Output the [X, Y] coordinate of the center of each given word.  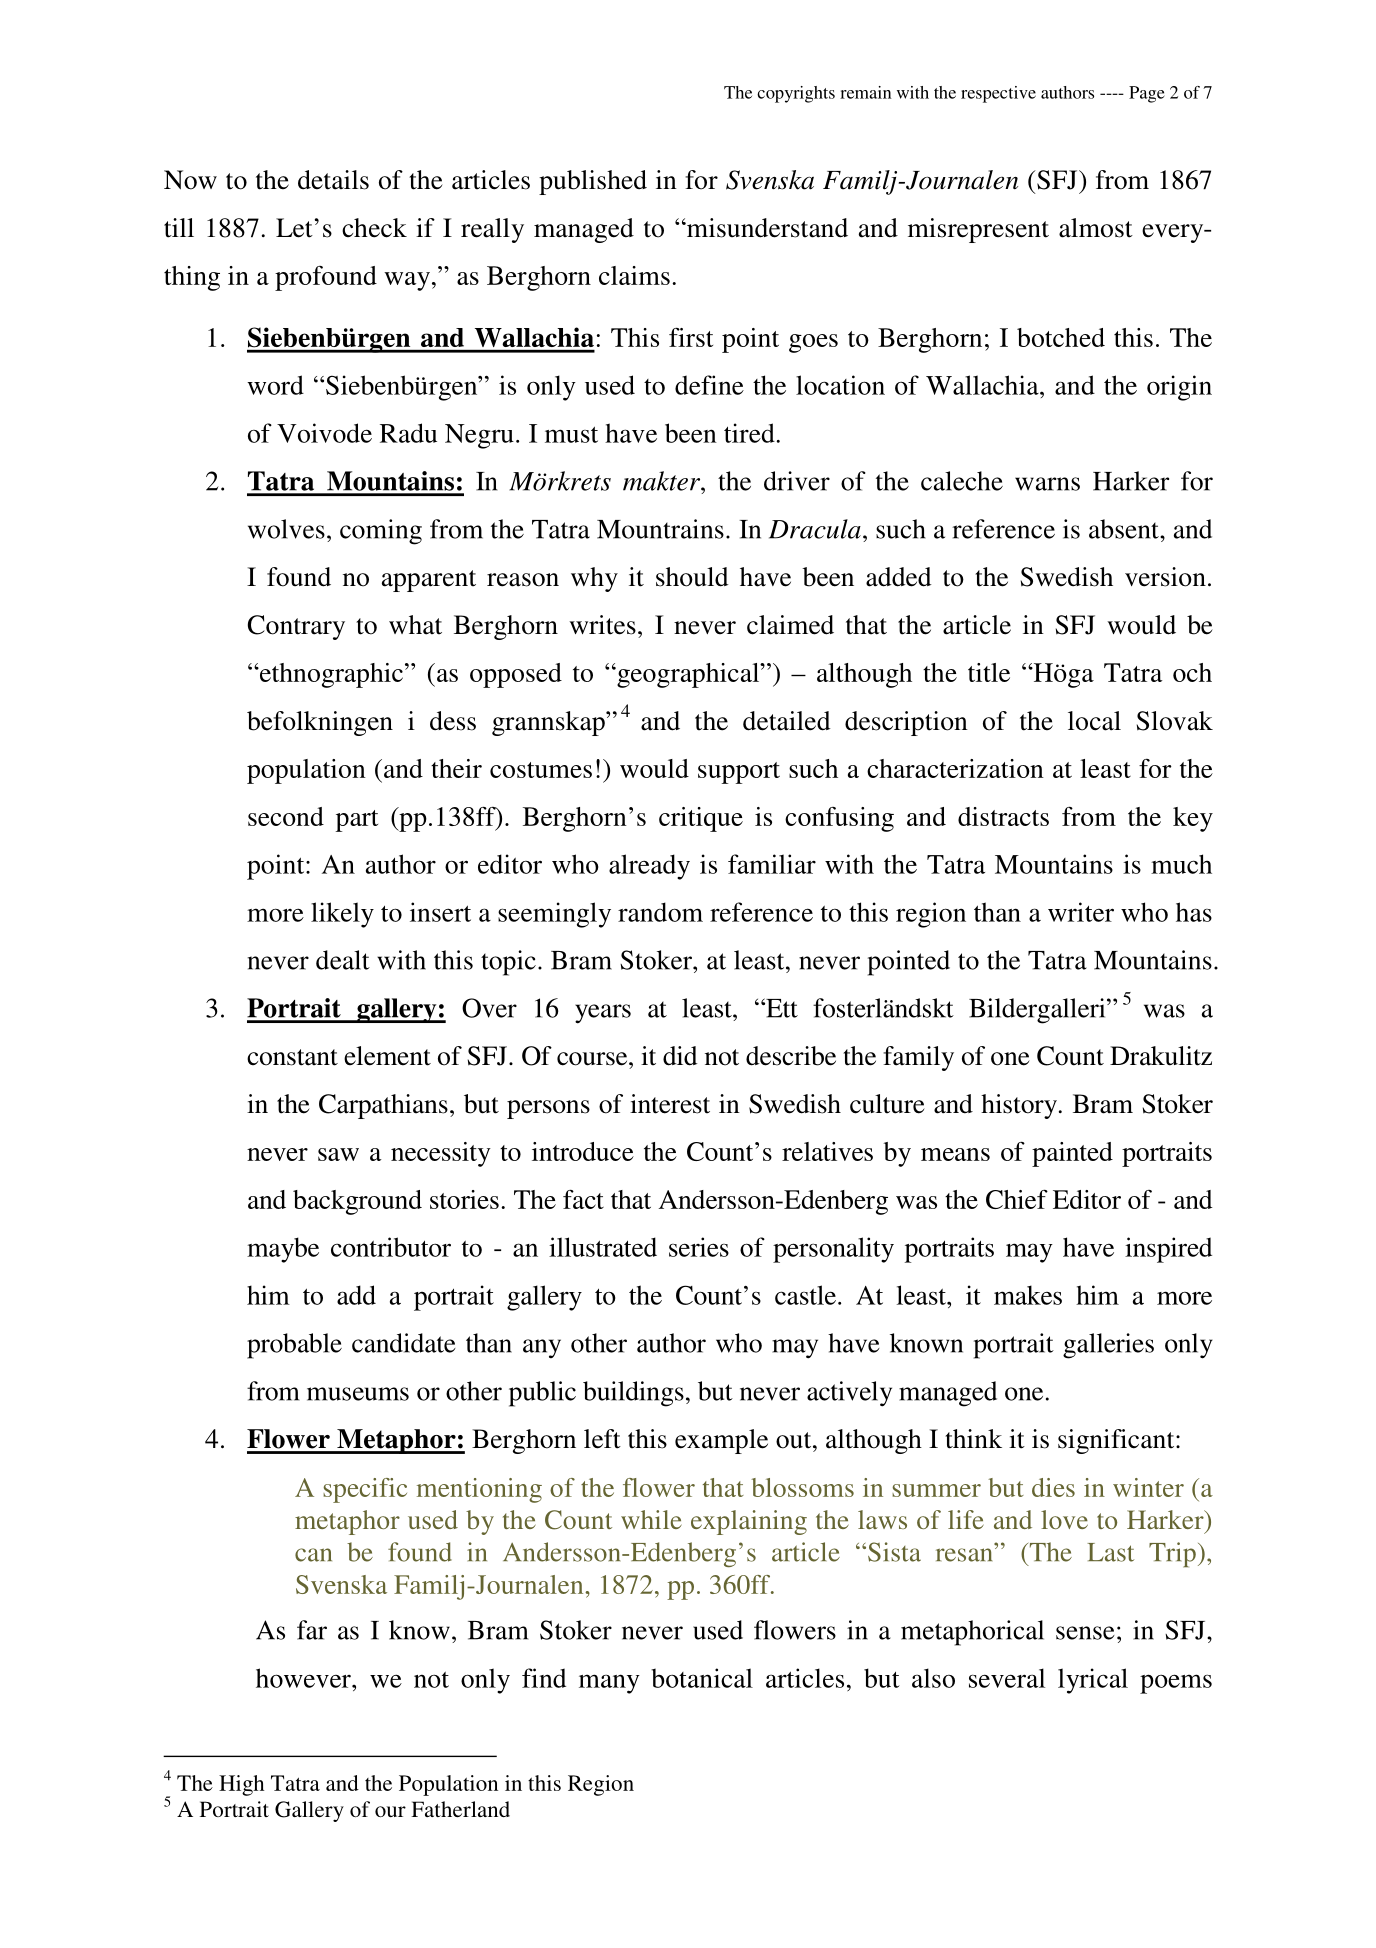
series [699, 1247]
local [1094, 721]
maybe [283, 1250]
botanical [702, 1678]
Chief [1017, 1199]
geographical [688, 675]
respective [998, 94]
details [333, 180]
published [593, 182]
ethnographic [330, 675]
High [241, 1785]
